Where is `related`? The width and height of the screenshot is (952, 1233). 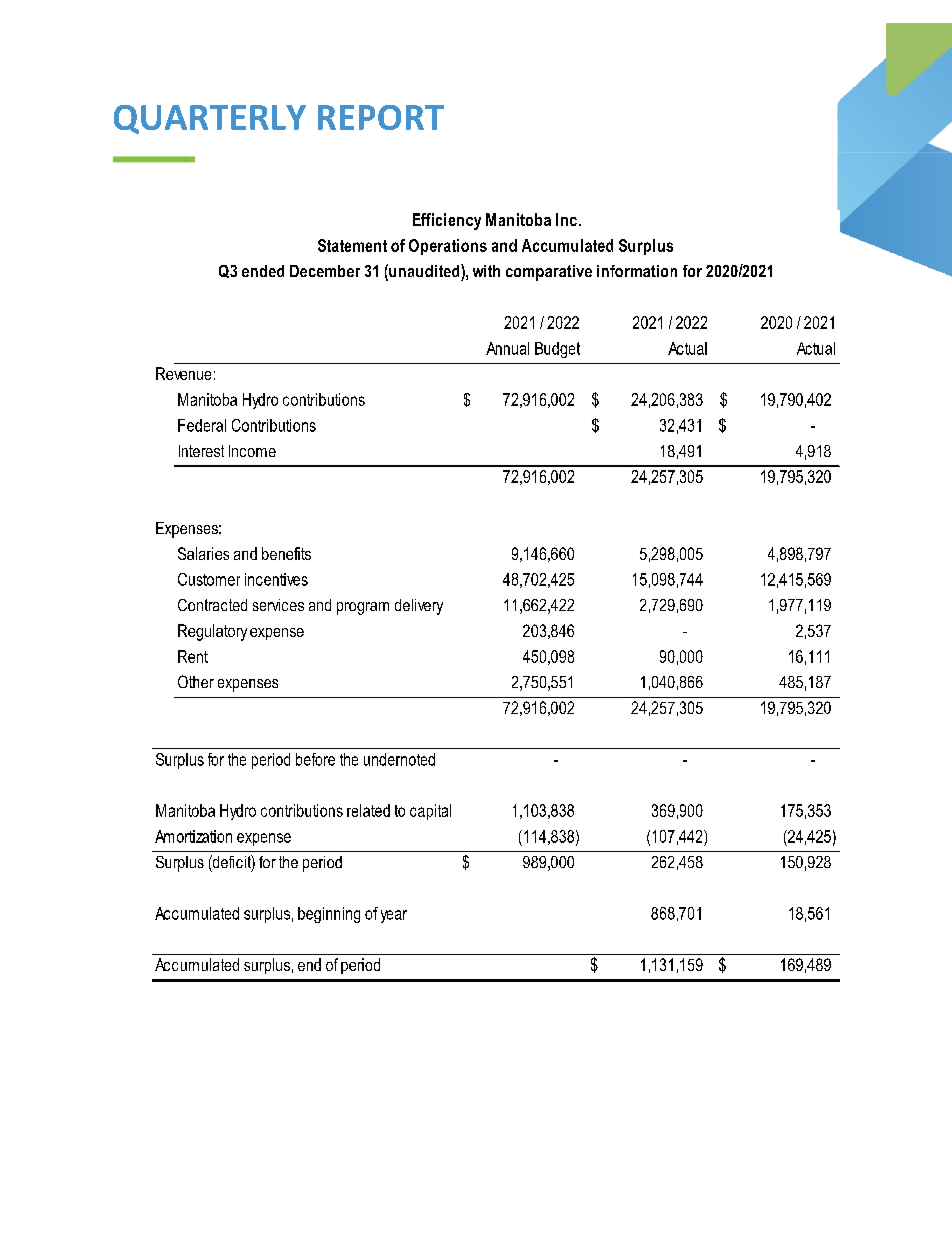
related is located at coordinates (368, 810).
